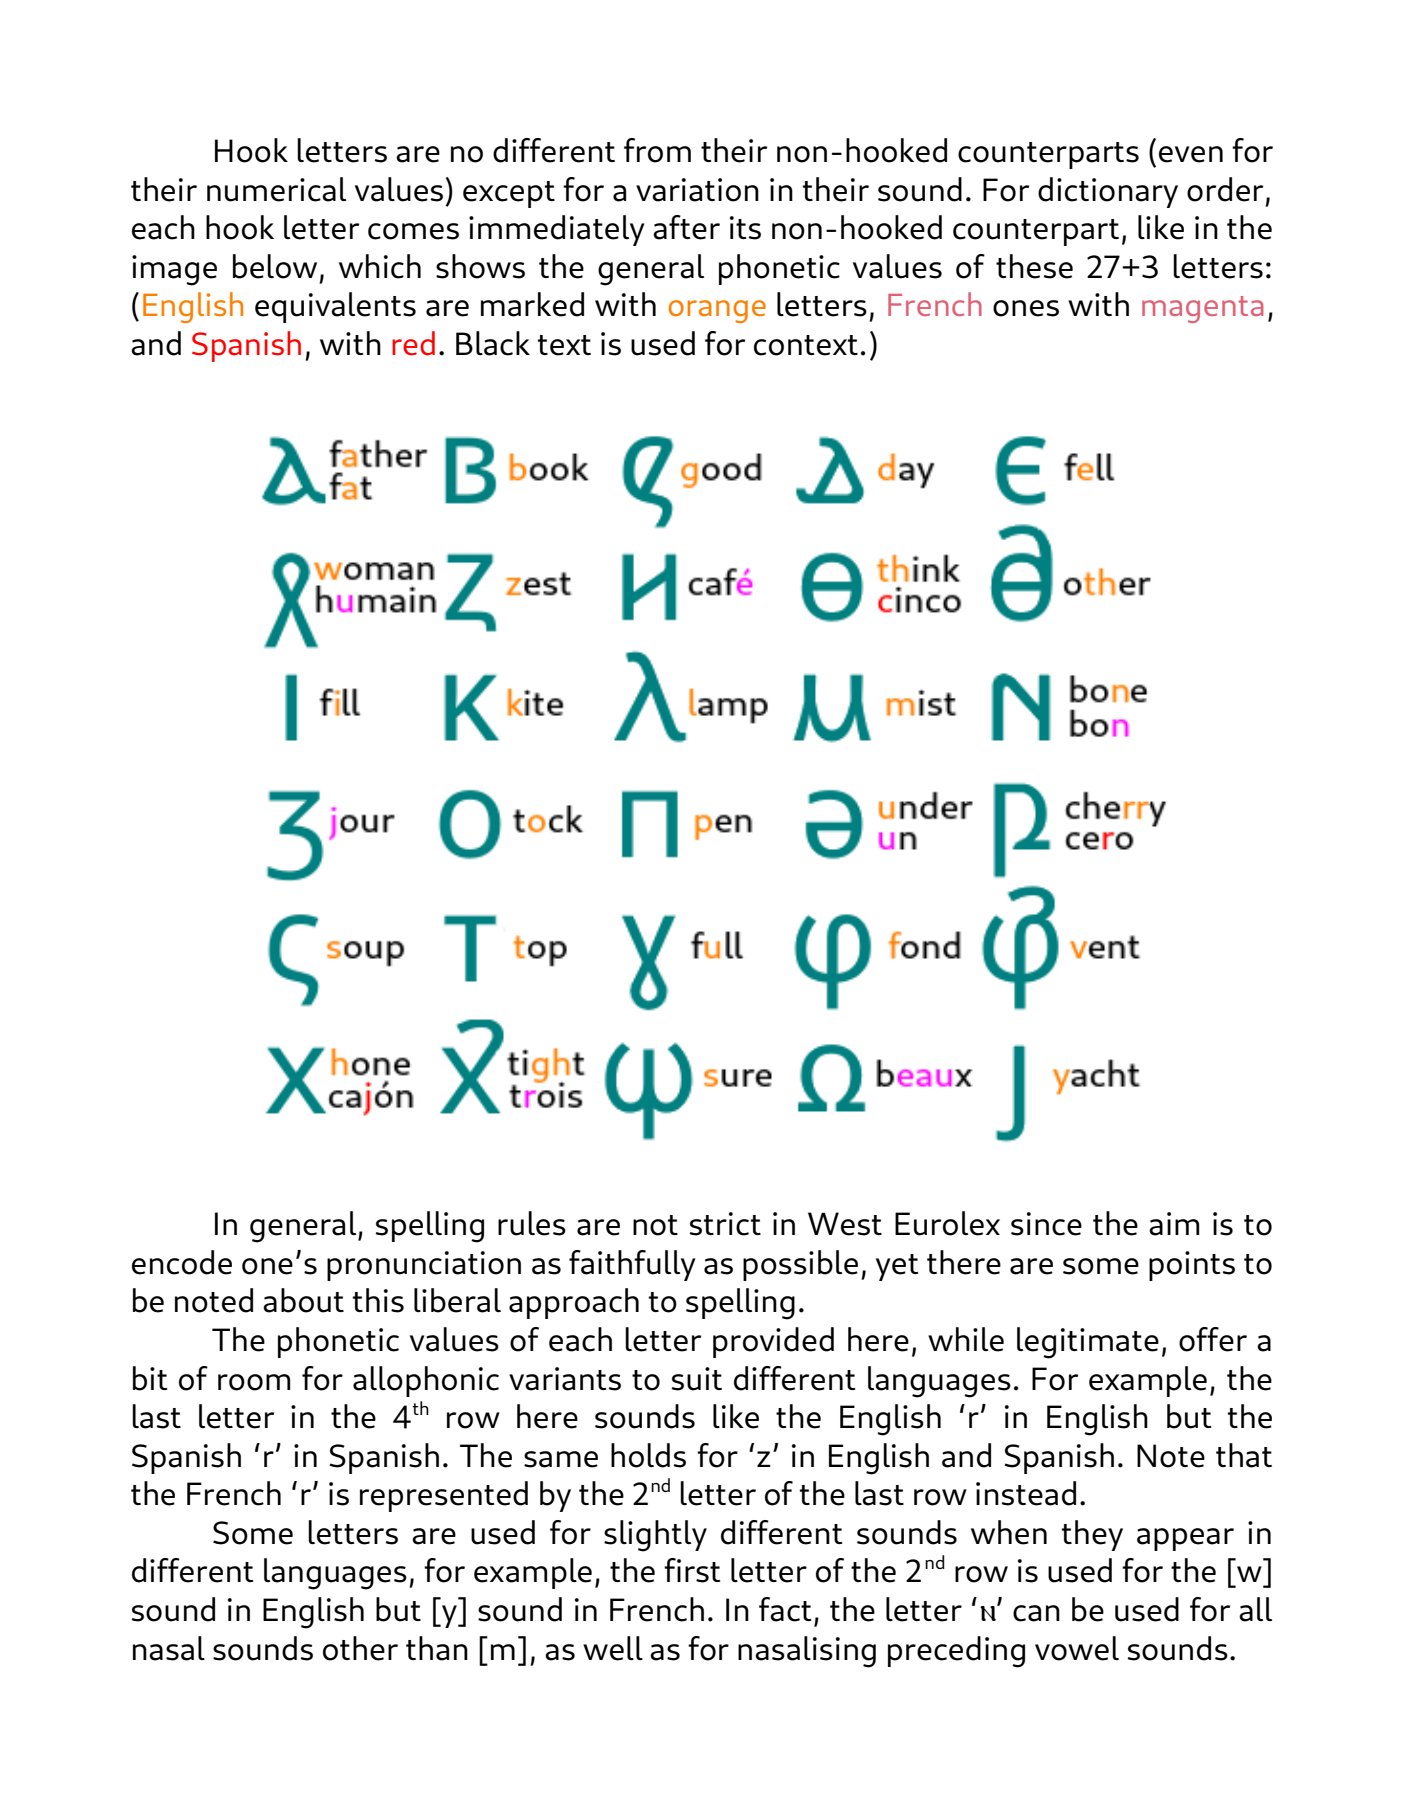  I want to click on numerical, so click(276, 189).
